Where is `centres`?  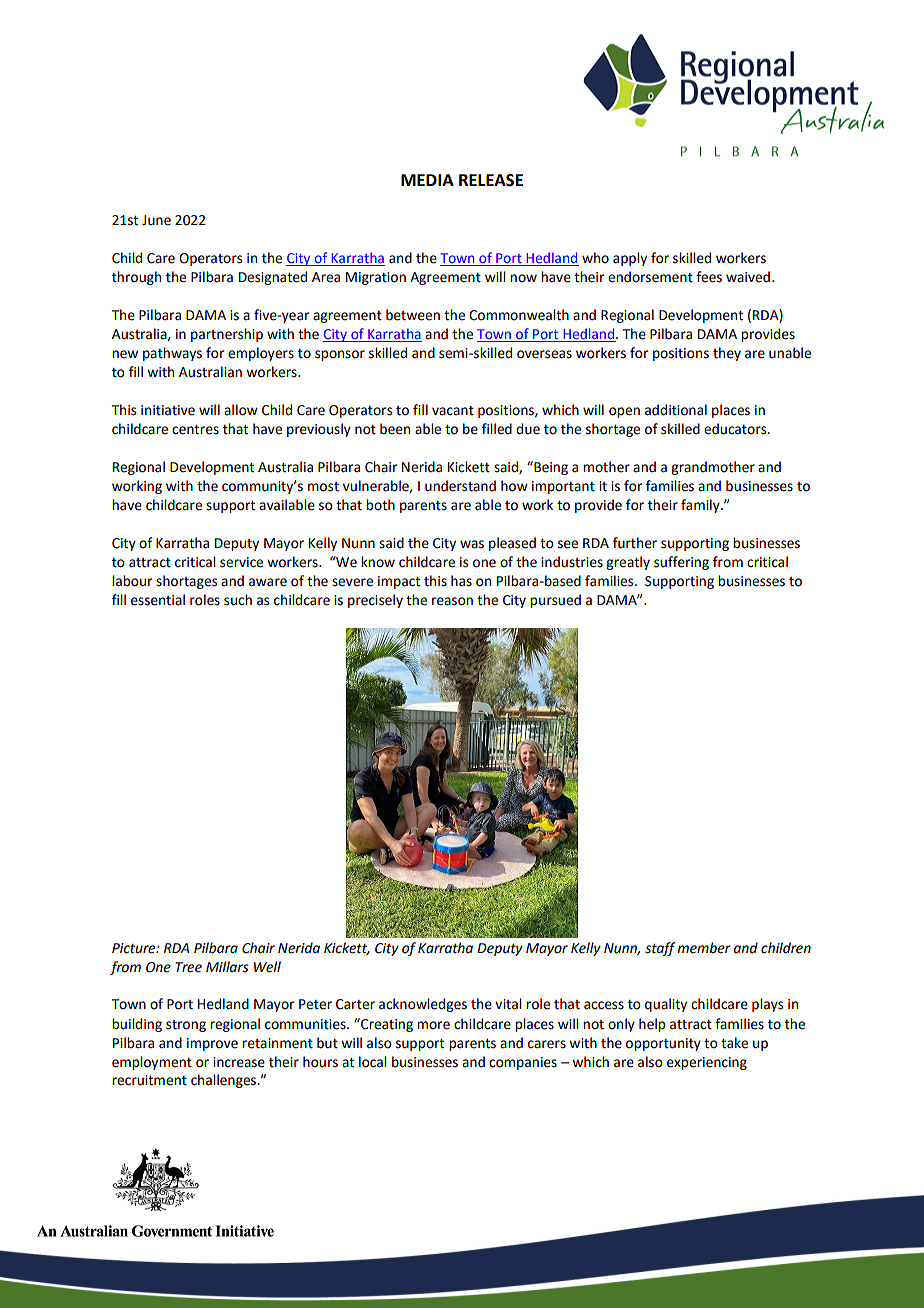
centres is located at coordinates (195, 430).
